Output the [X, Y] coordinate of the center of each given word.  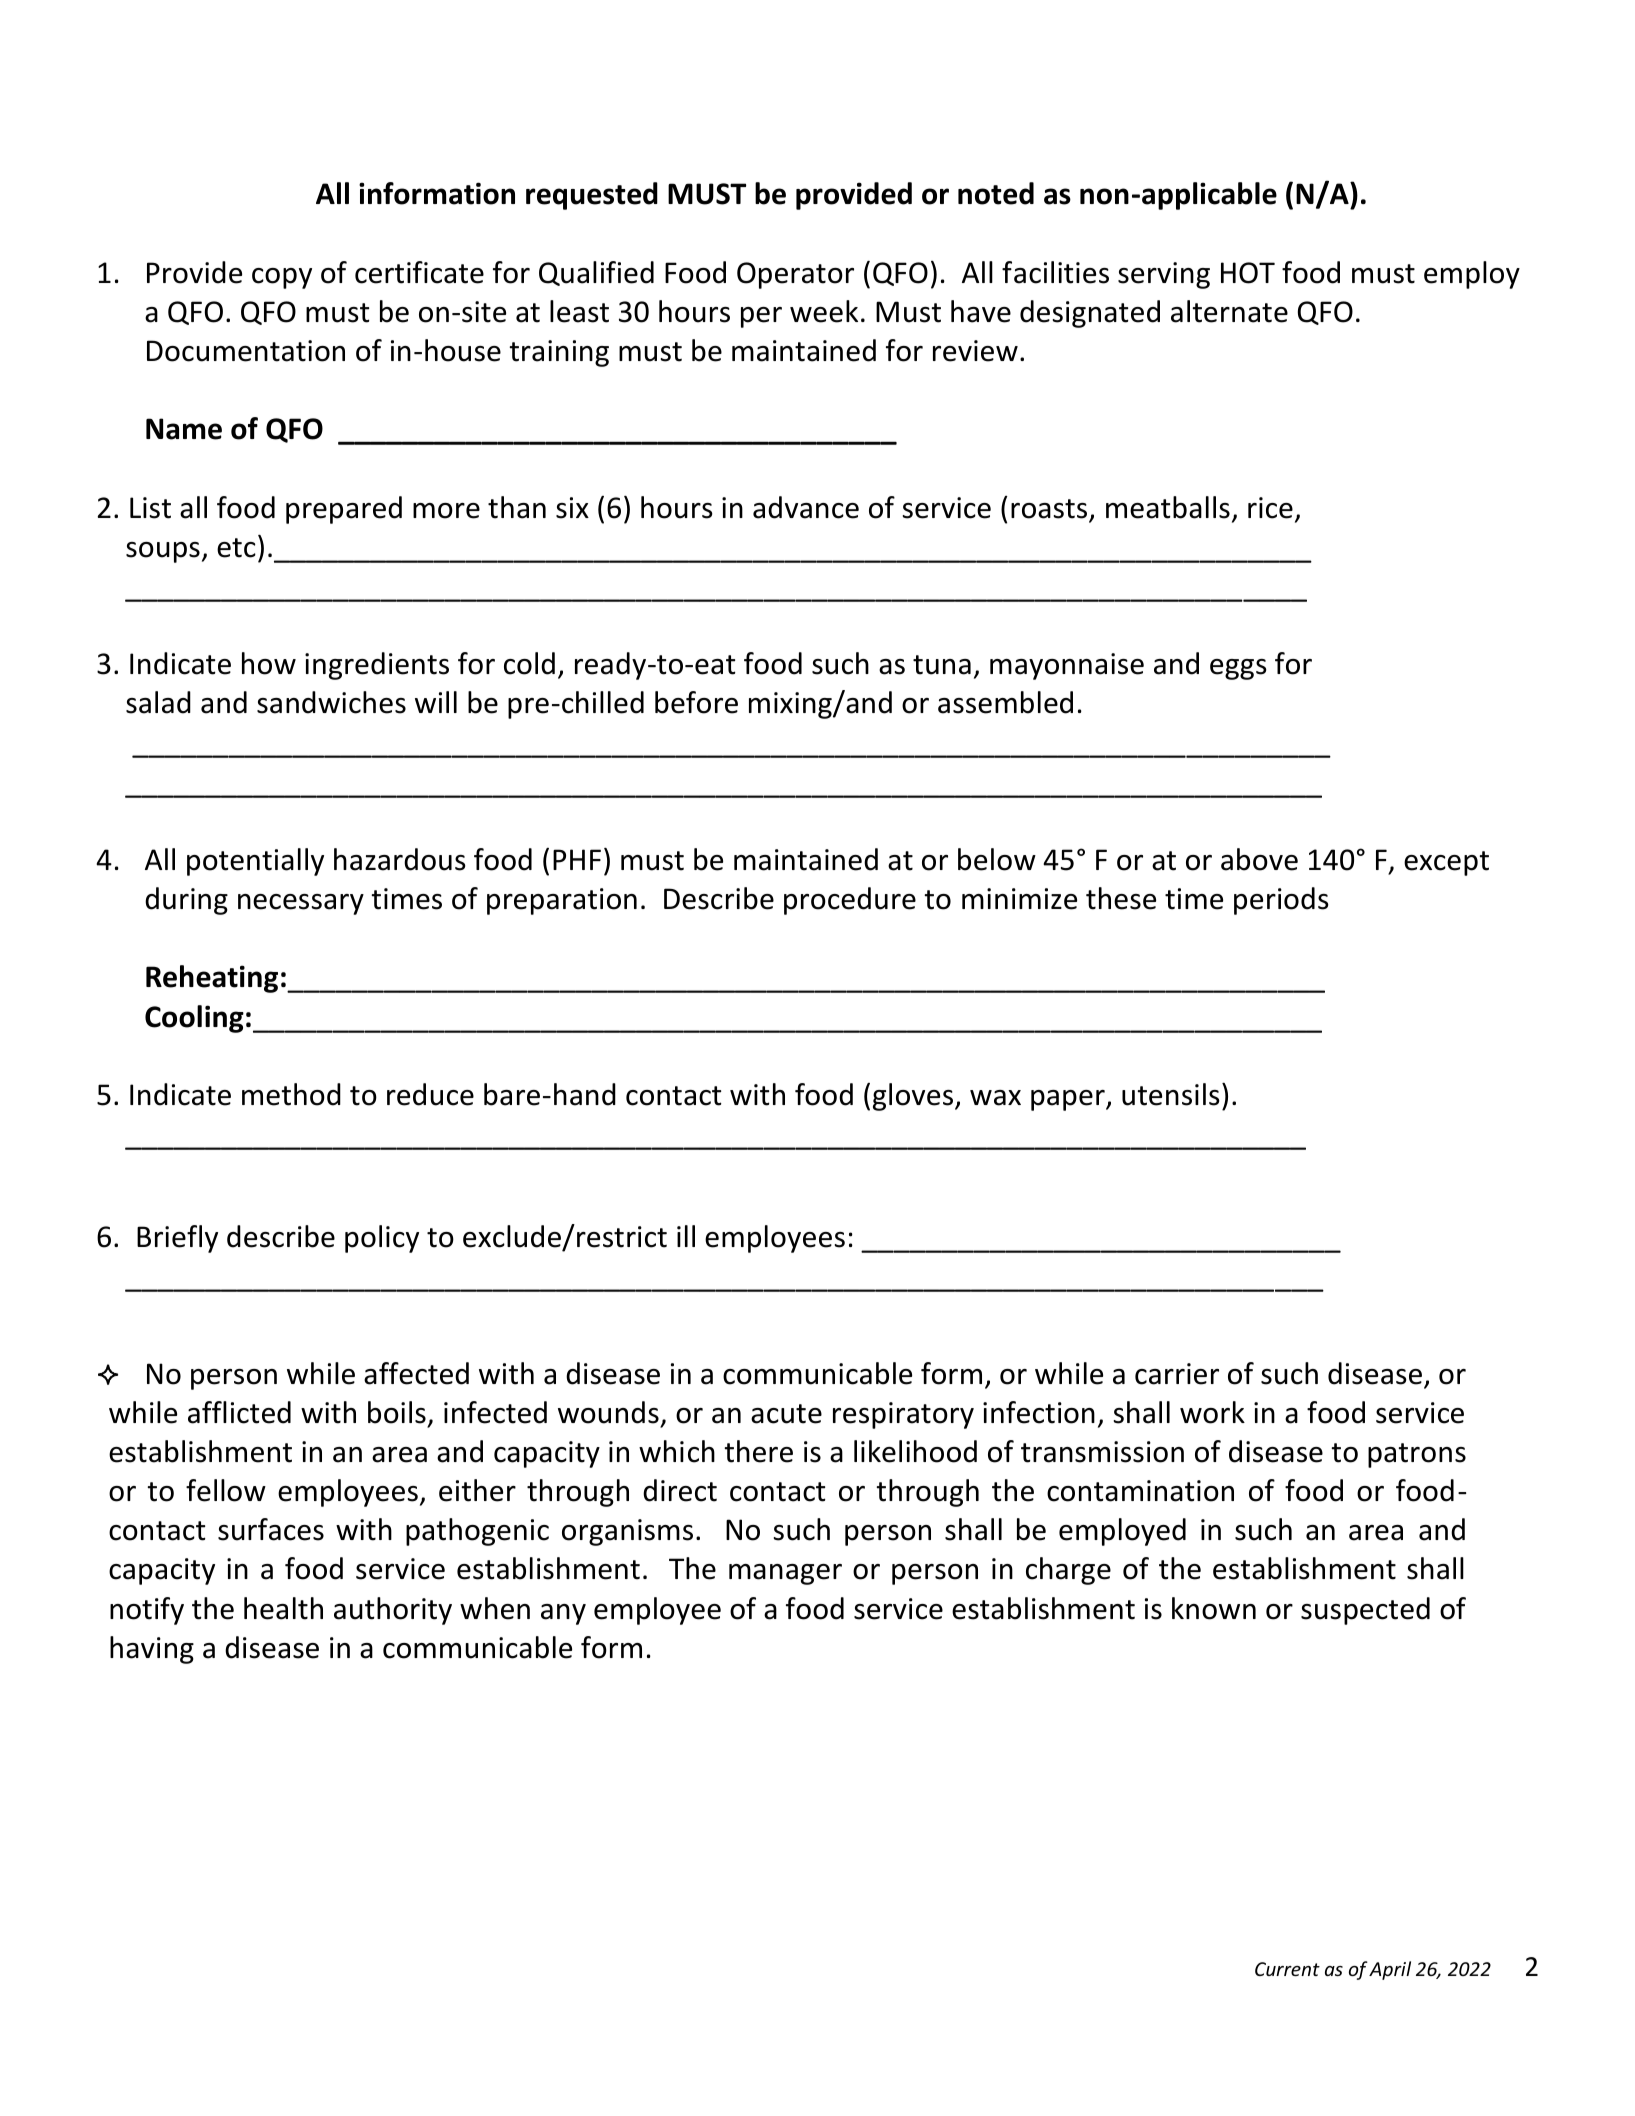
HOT [1248, 273]
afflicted [239, 1412]
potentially [255, 862]
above [1259, 859]
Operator [795, 275]
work [1212, 1412]
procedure [850, 901]
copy [282, 278]
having [152, 1650]
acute [786, 1414]
